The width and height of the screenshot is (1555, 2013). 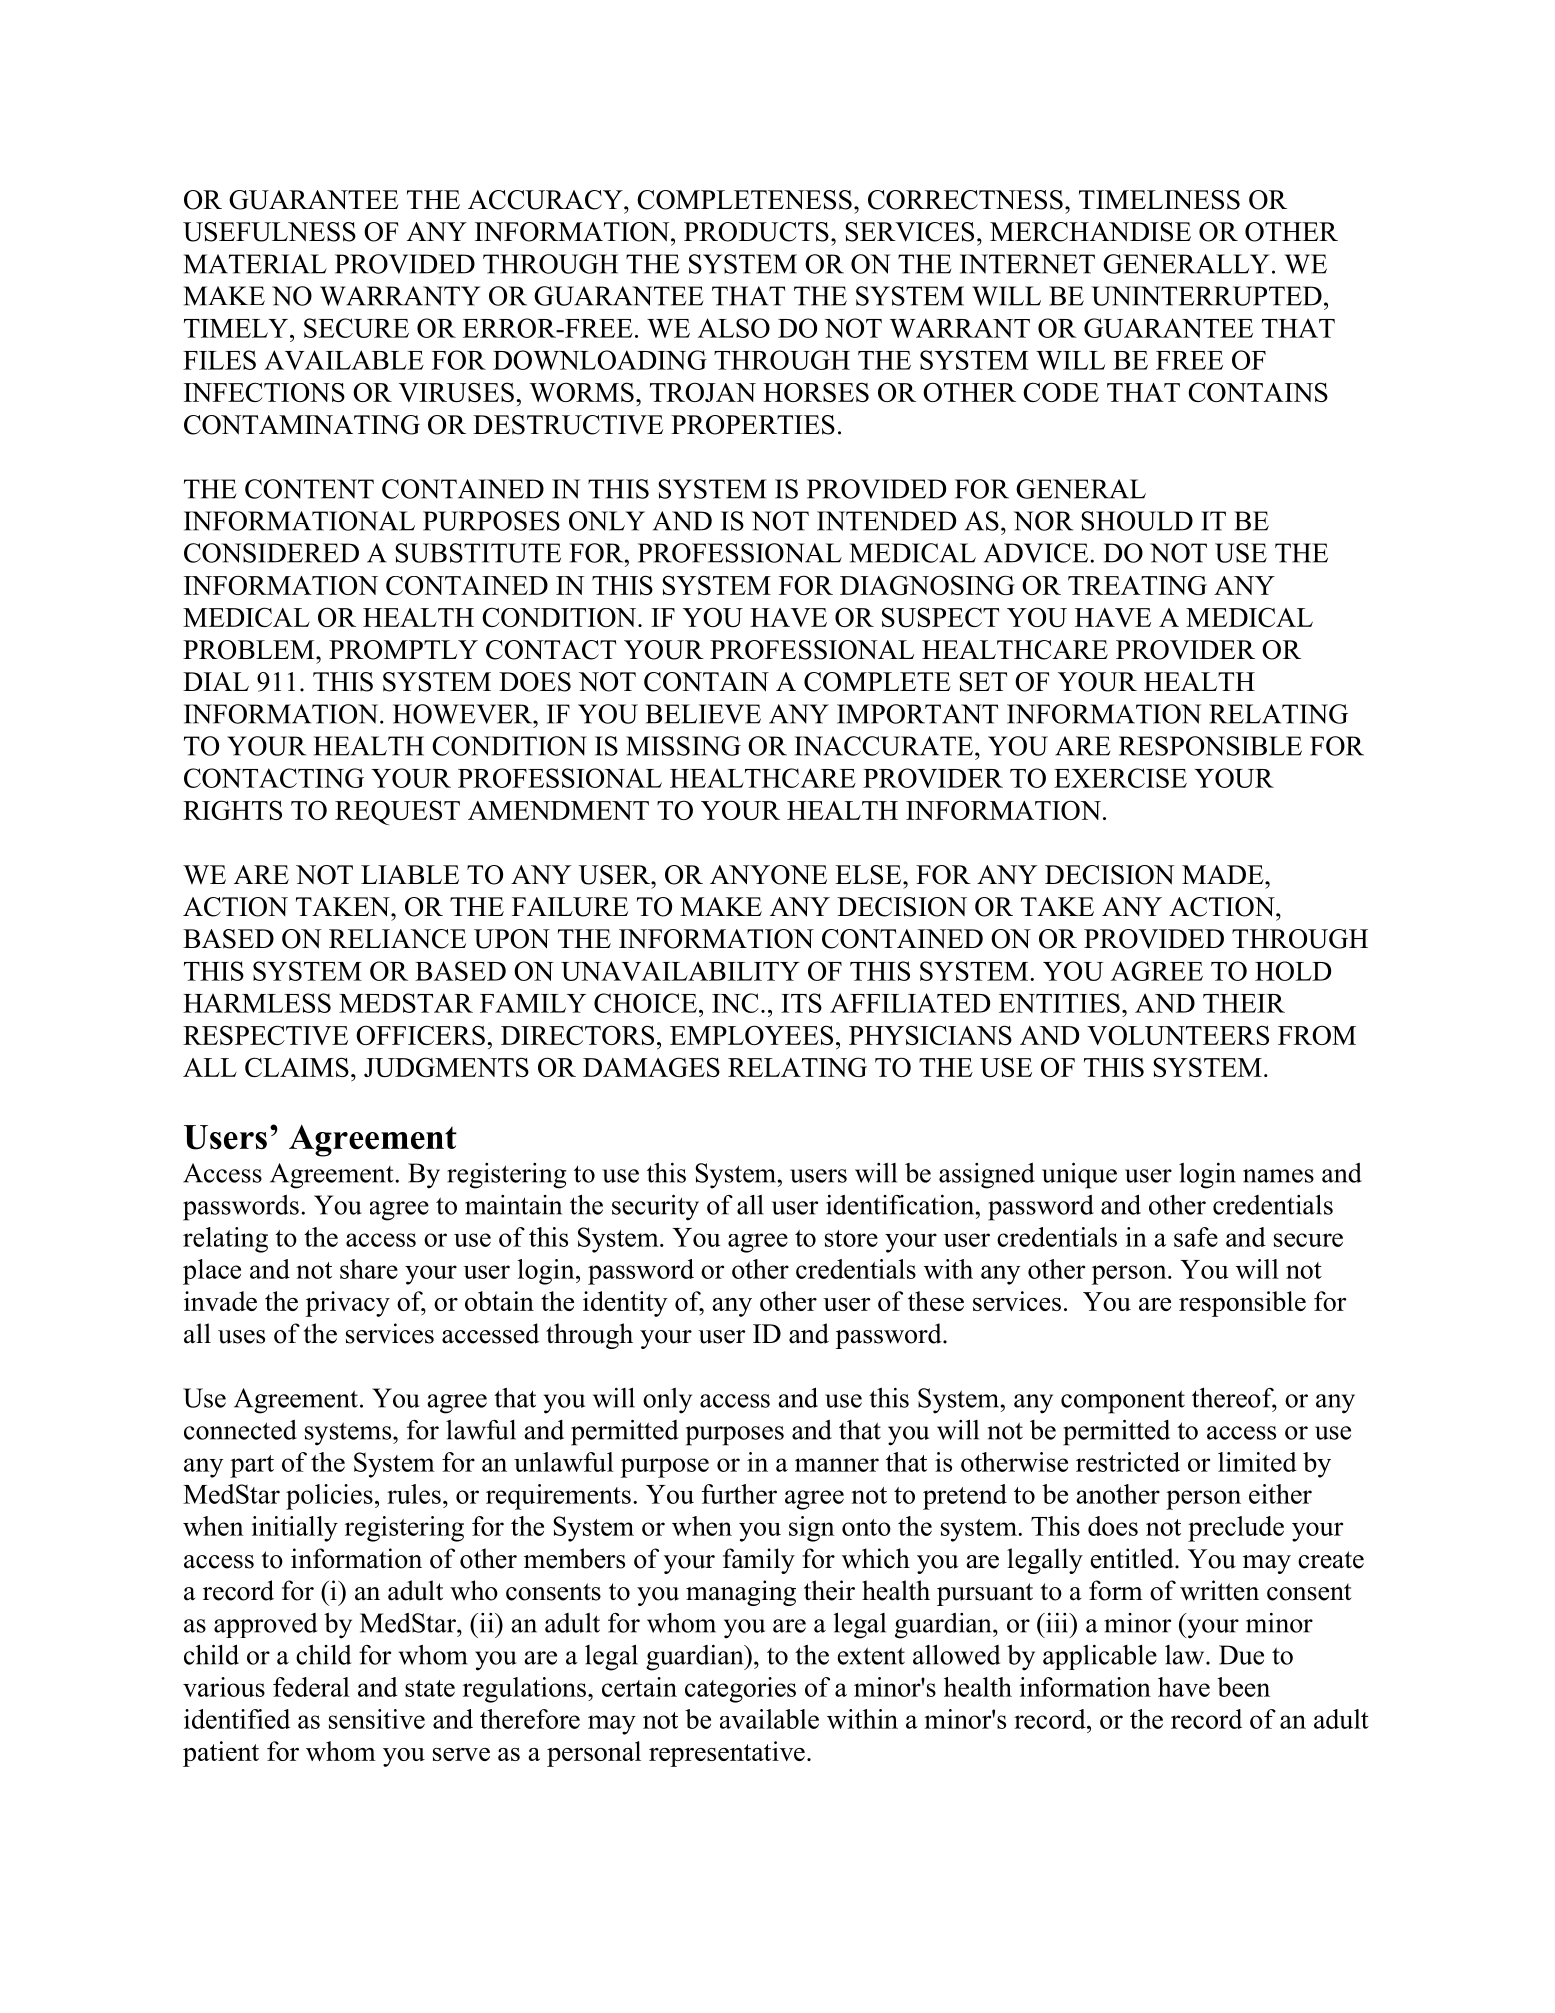 I want to click on ITS, so click(x=801, y=1003).
